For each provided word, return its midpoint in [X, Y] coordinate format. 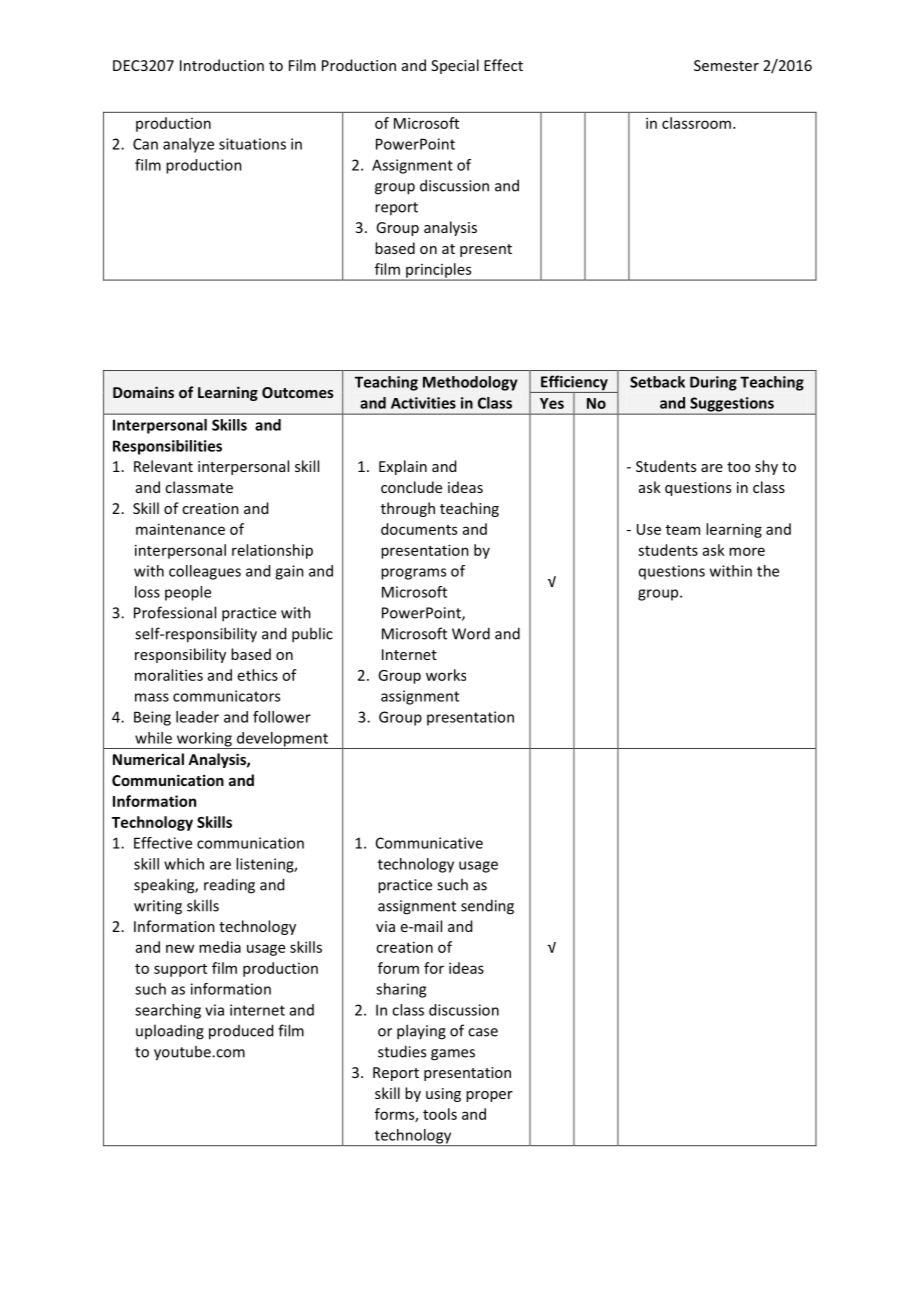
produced [241, 1032]
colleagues [205, 572]
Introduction [222, 65]
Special [455, 66]
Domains [143, 392]
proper [489, 1096]
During [713, 383]
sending [487, 907]
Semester [726, 65]
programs [413, 574]
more [747, 551]
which [184, 864]
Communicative [429, 843]
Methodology [470, 383]
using [443, 1095]
